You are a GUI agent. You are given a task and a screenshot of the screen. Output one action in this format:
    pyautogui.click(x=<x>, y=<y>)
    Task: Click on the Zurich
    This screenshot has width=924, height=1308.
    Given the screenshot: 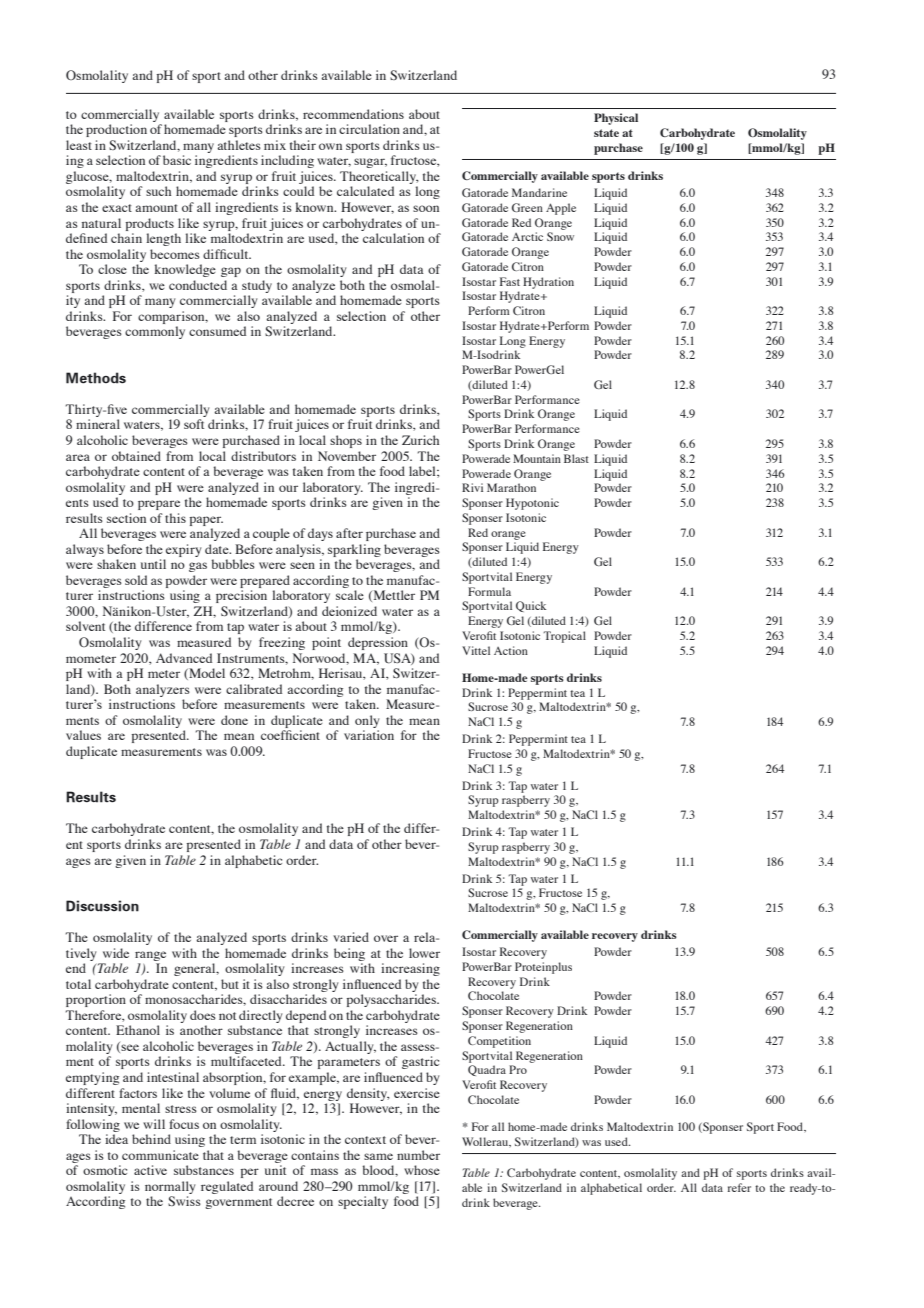 What is the action you would take?
    pyautogui.click(x=420, y=440)
